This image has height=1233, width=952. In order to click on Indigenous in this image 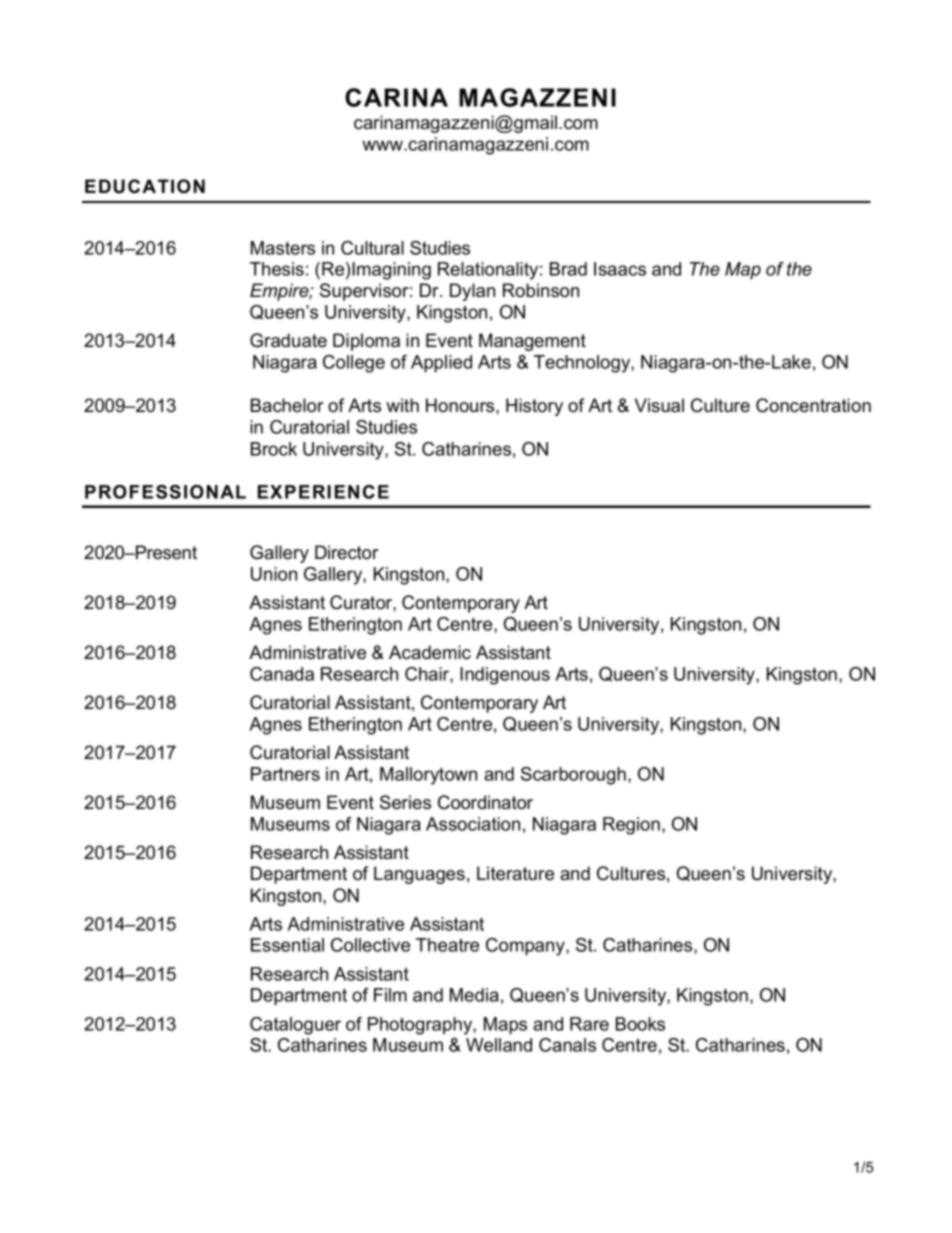, I will do `click(505, 676)`.
